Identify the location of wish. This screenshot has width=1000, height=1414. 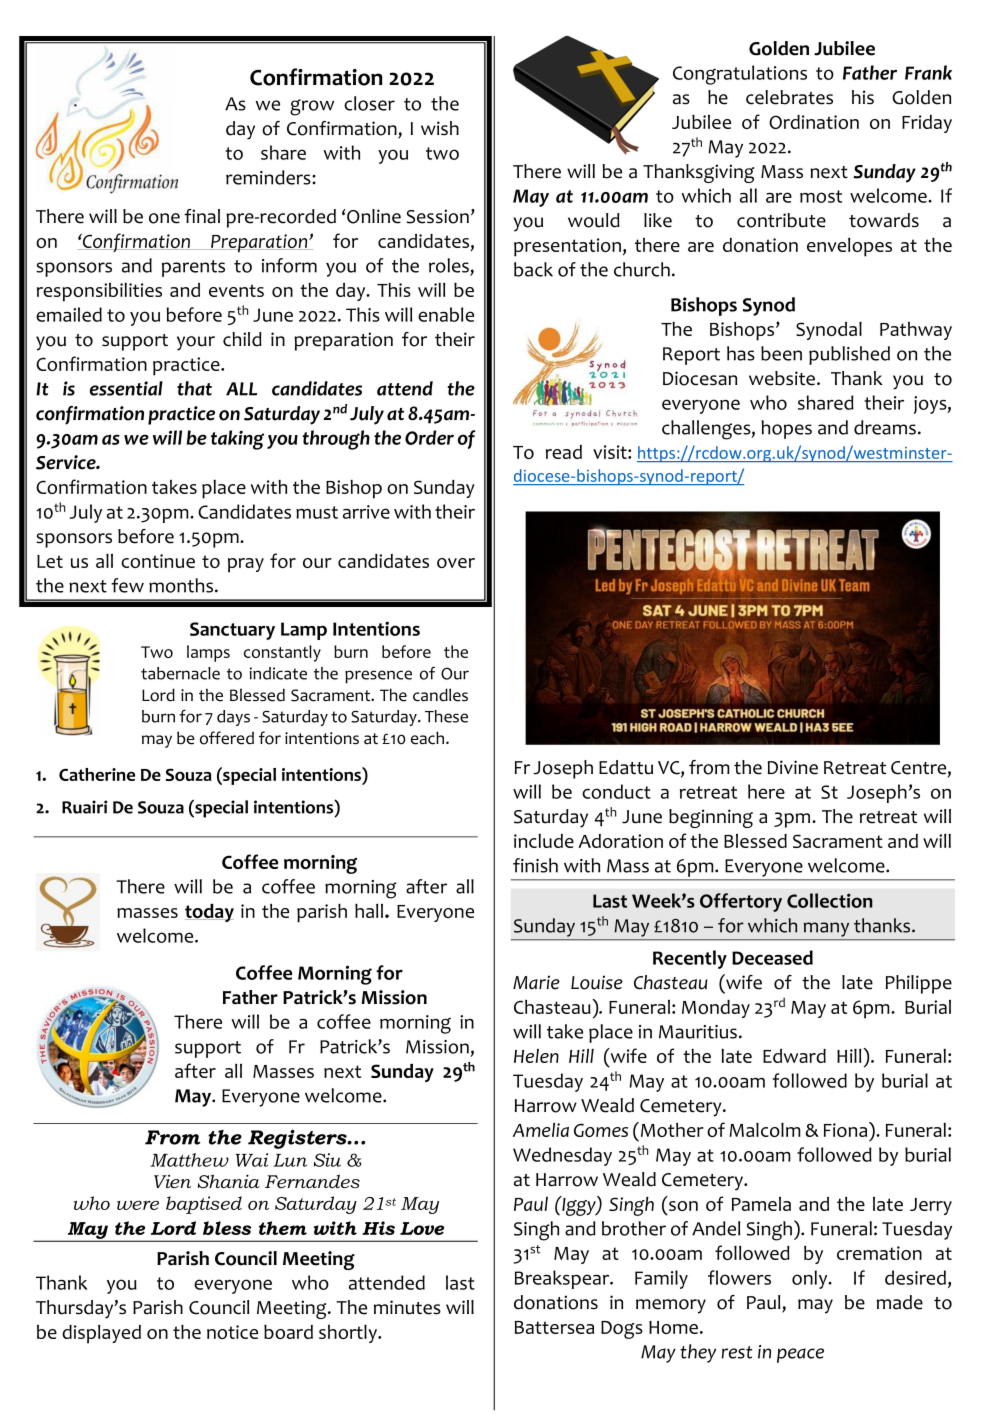
(440, 128).
